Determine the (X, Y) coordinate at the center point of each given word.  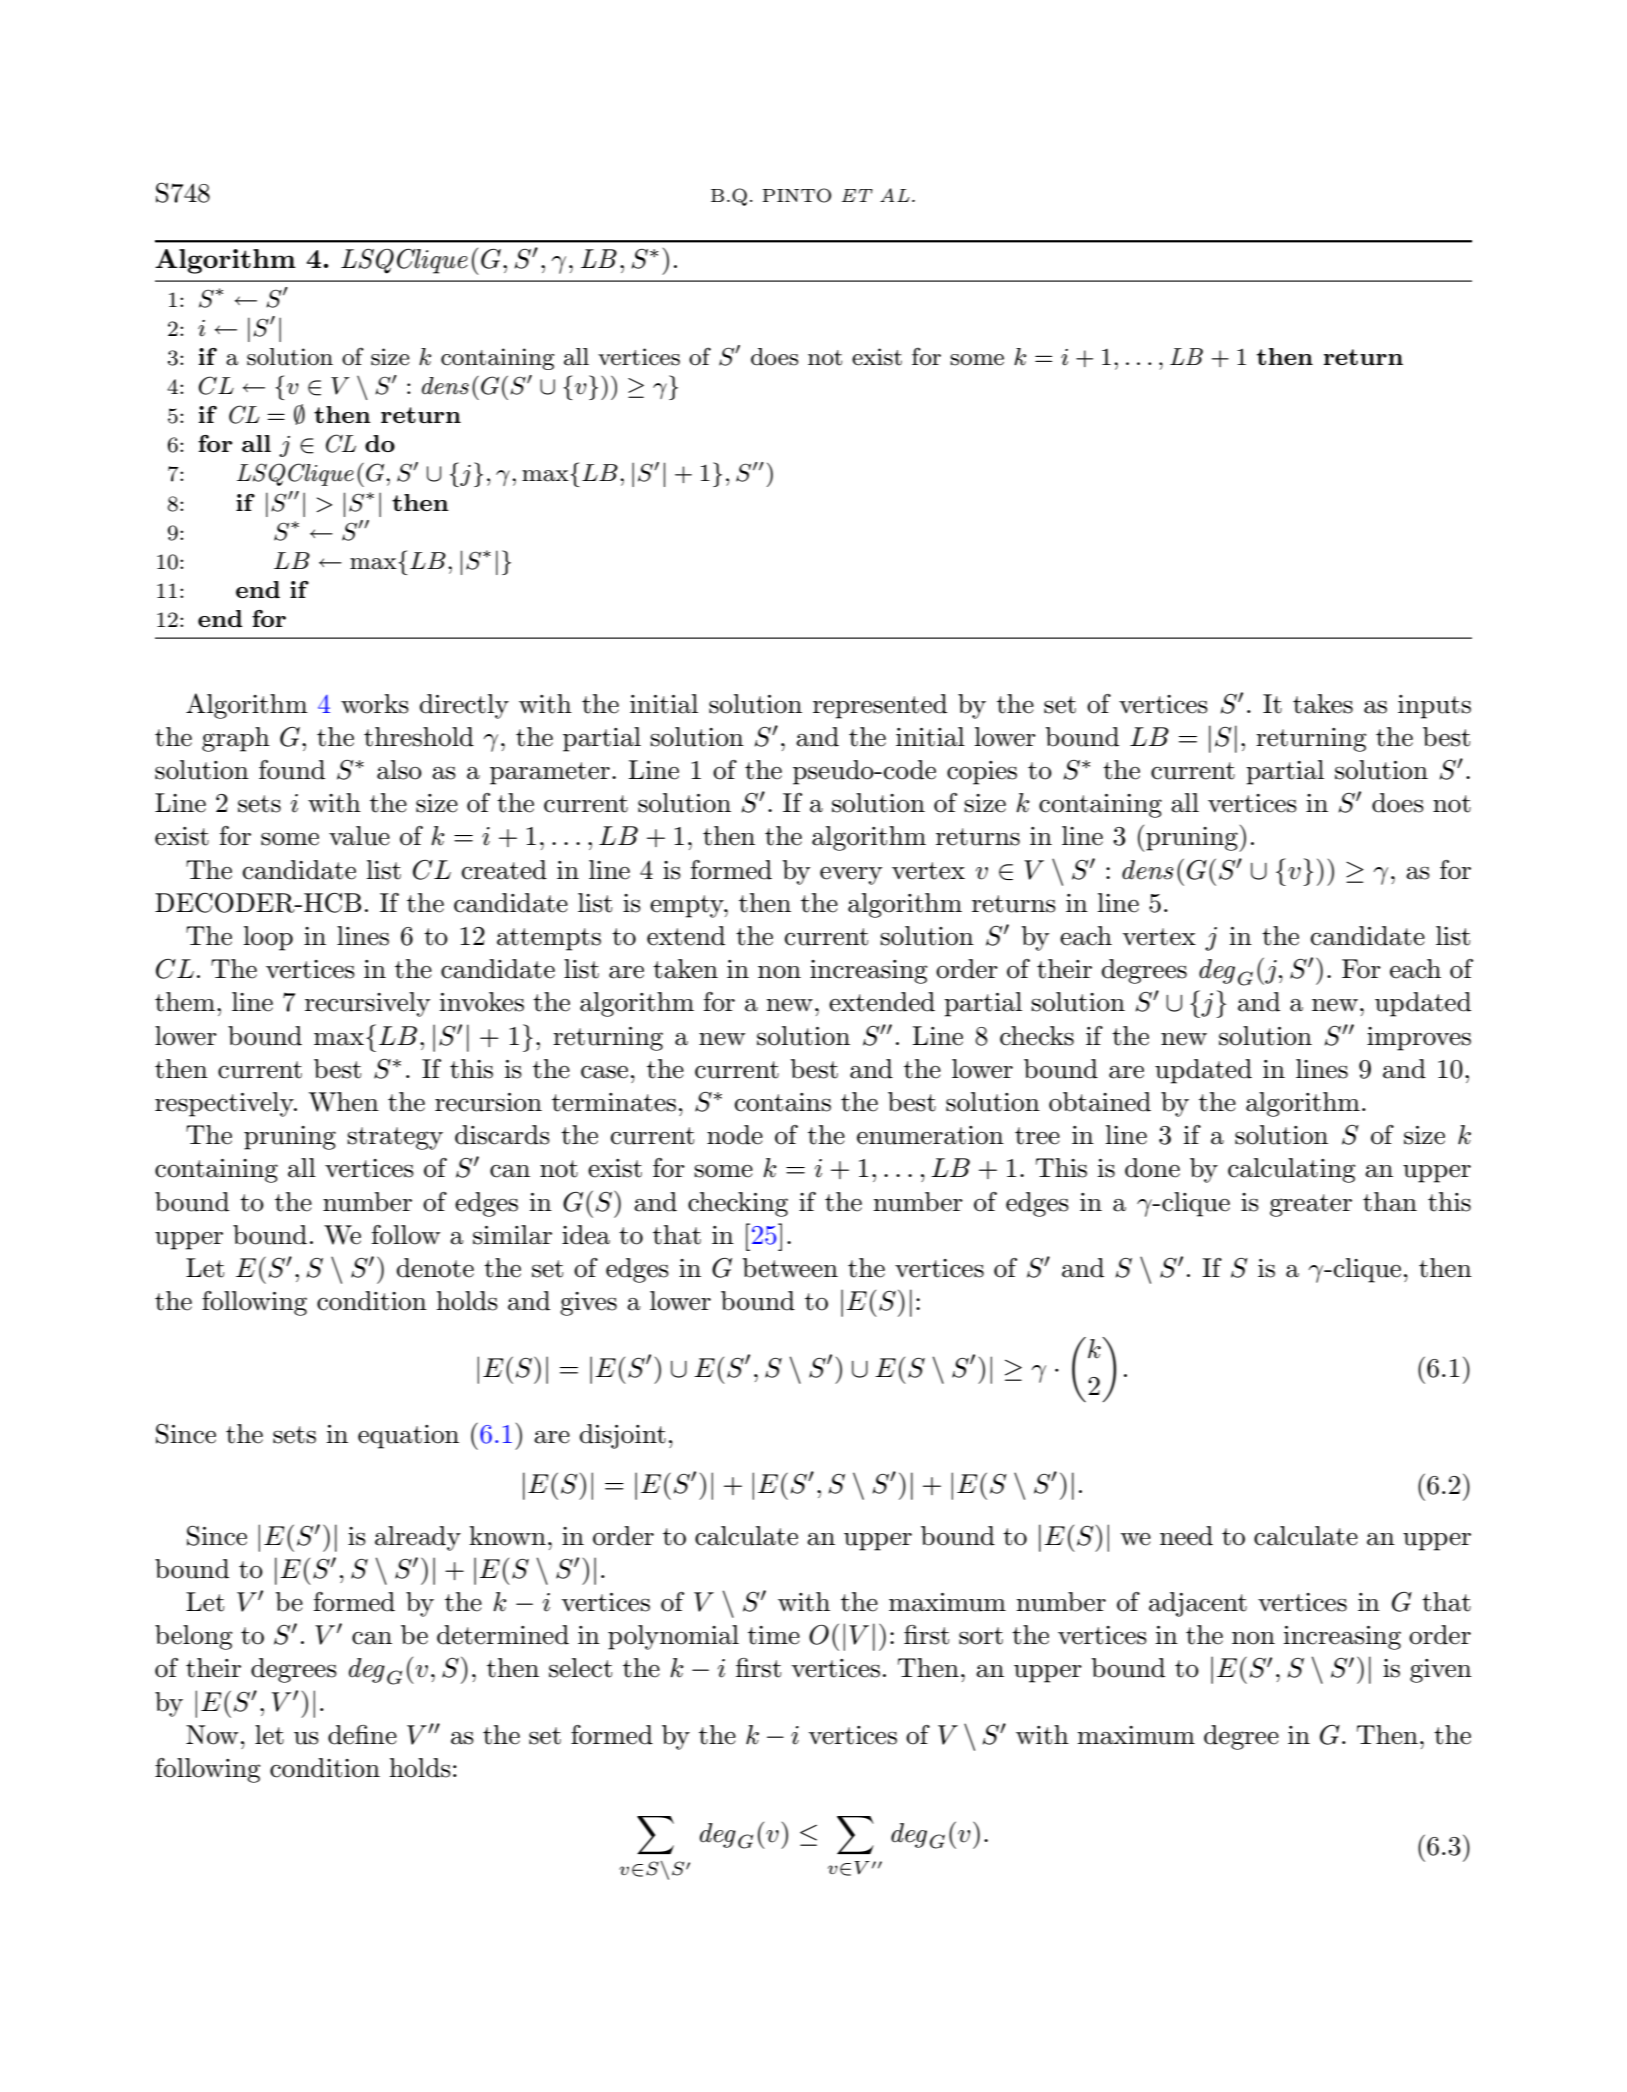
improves (1419, 1039)
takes (1323, 704)
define (362, 1735)
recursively (367, 1004)
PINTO (796, 195)
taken (685, 969)
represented (880, 706)
